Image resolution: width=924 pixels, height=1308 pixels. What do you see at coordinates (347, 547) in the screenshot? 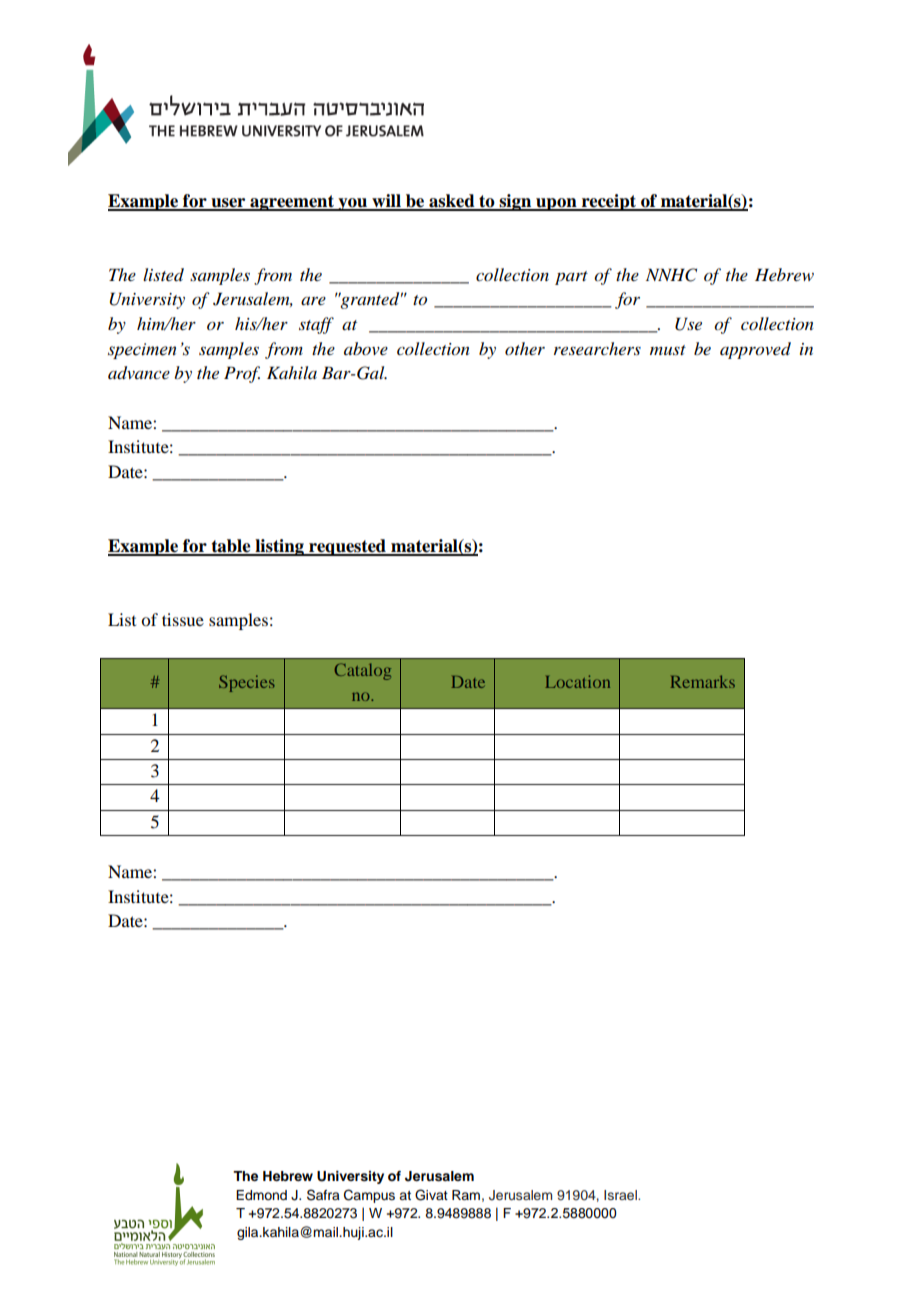
I see `requested` at bounding box center [347, 547].
